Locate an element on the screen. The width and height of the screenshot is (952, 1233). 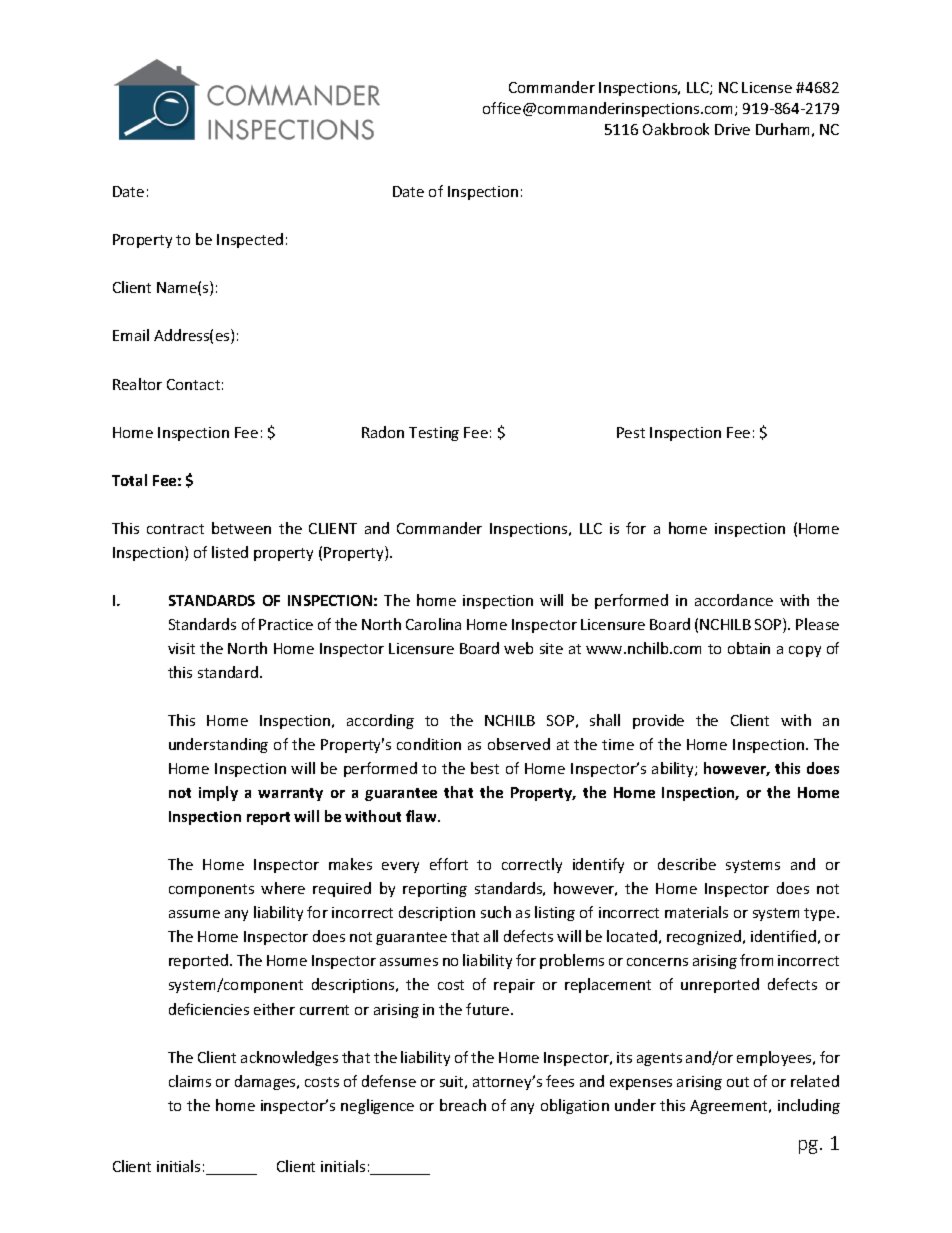
claims is located at coordinates (190, 1081).
